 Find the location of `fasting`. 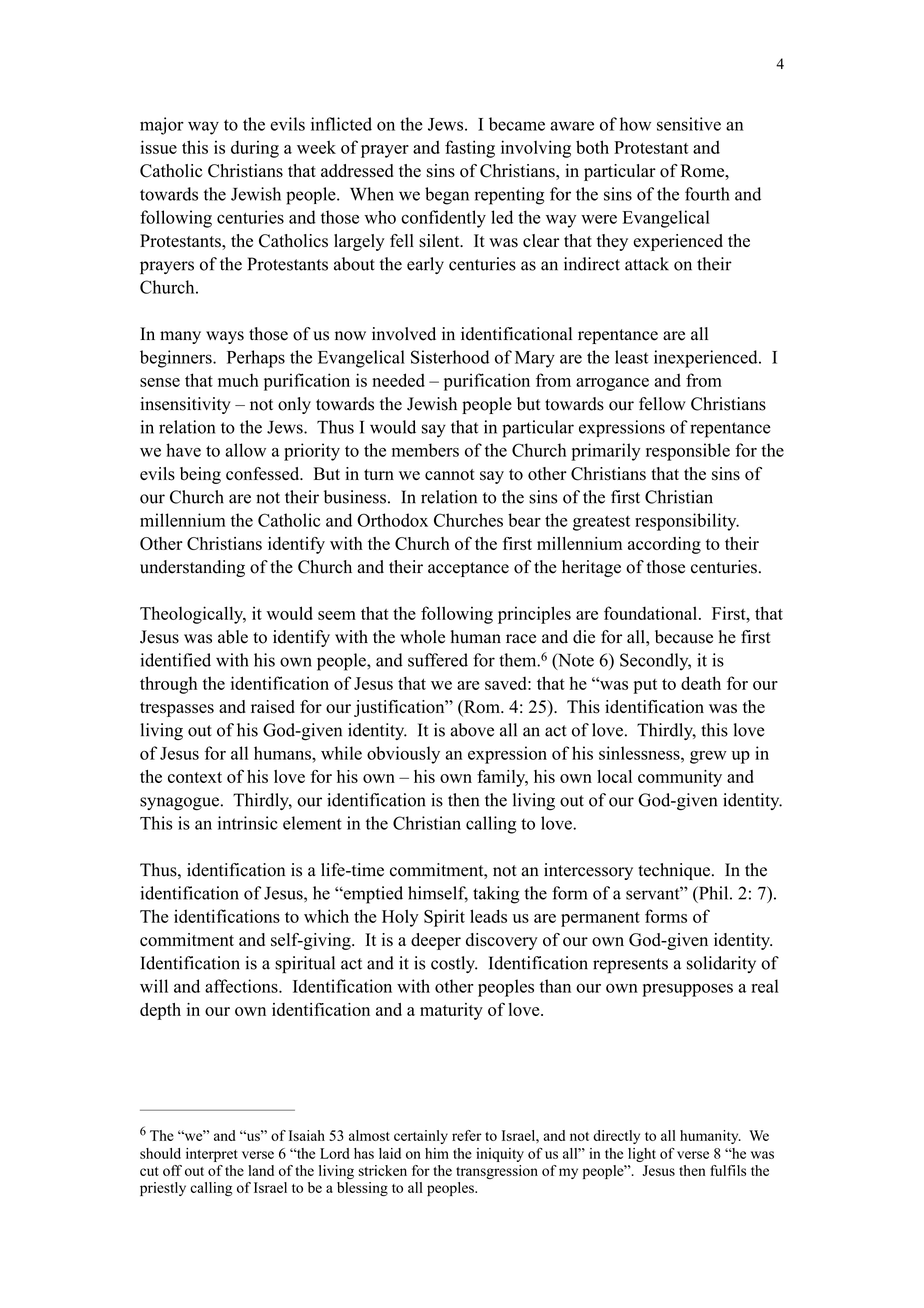

fasting is located at coordinates (470, 149).
